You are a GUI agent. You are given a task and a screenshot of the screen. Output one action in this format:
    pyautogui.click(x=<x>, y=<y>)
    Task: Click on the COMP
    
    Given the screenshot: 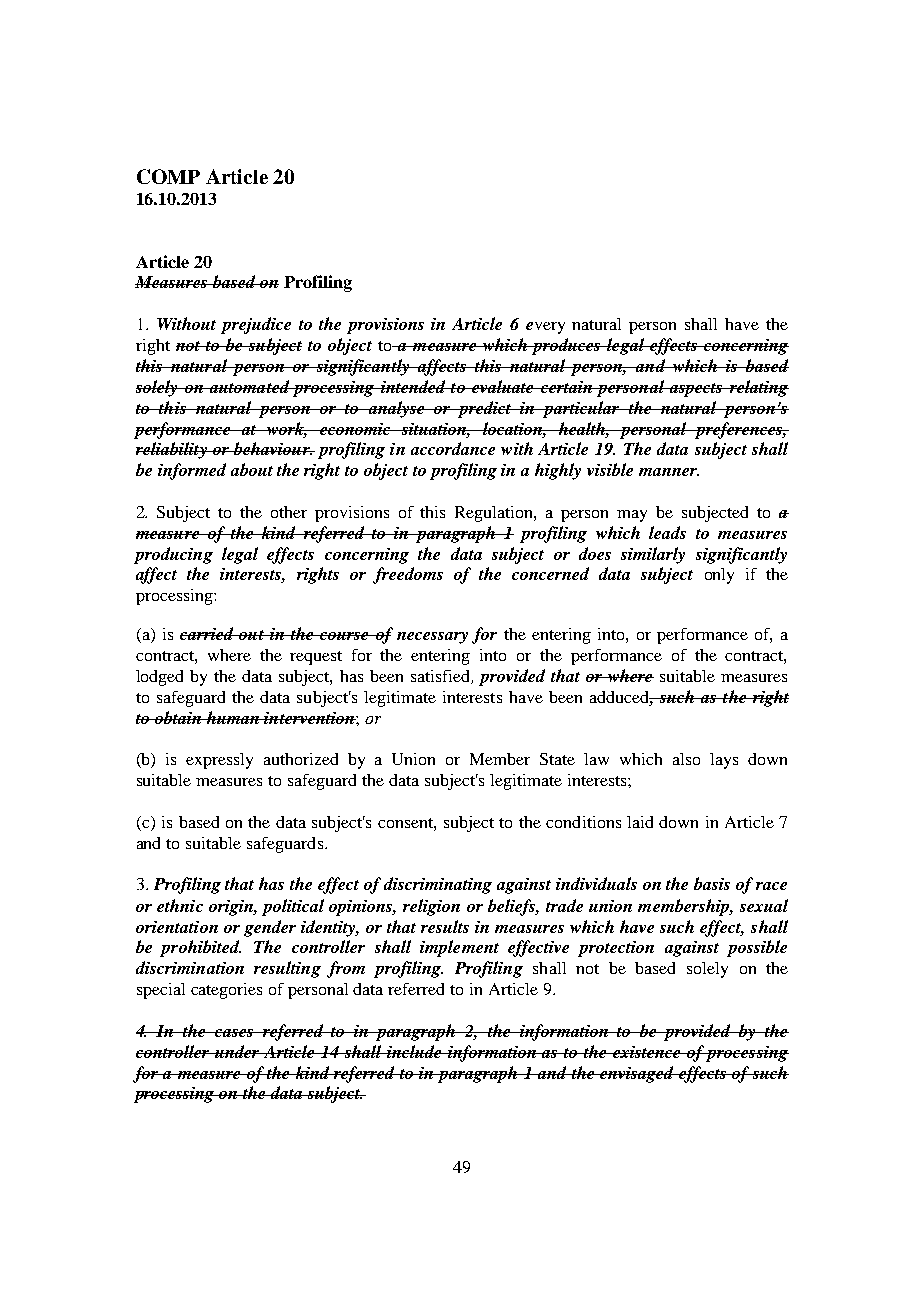 What is the action you would take?
    pyautogui.click(x=168, y=176)
